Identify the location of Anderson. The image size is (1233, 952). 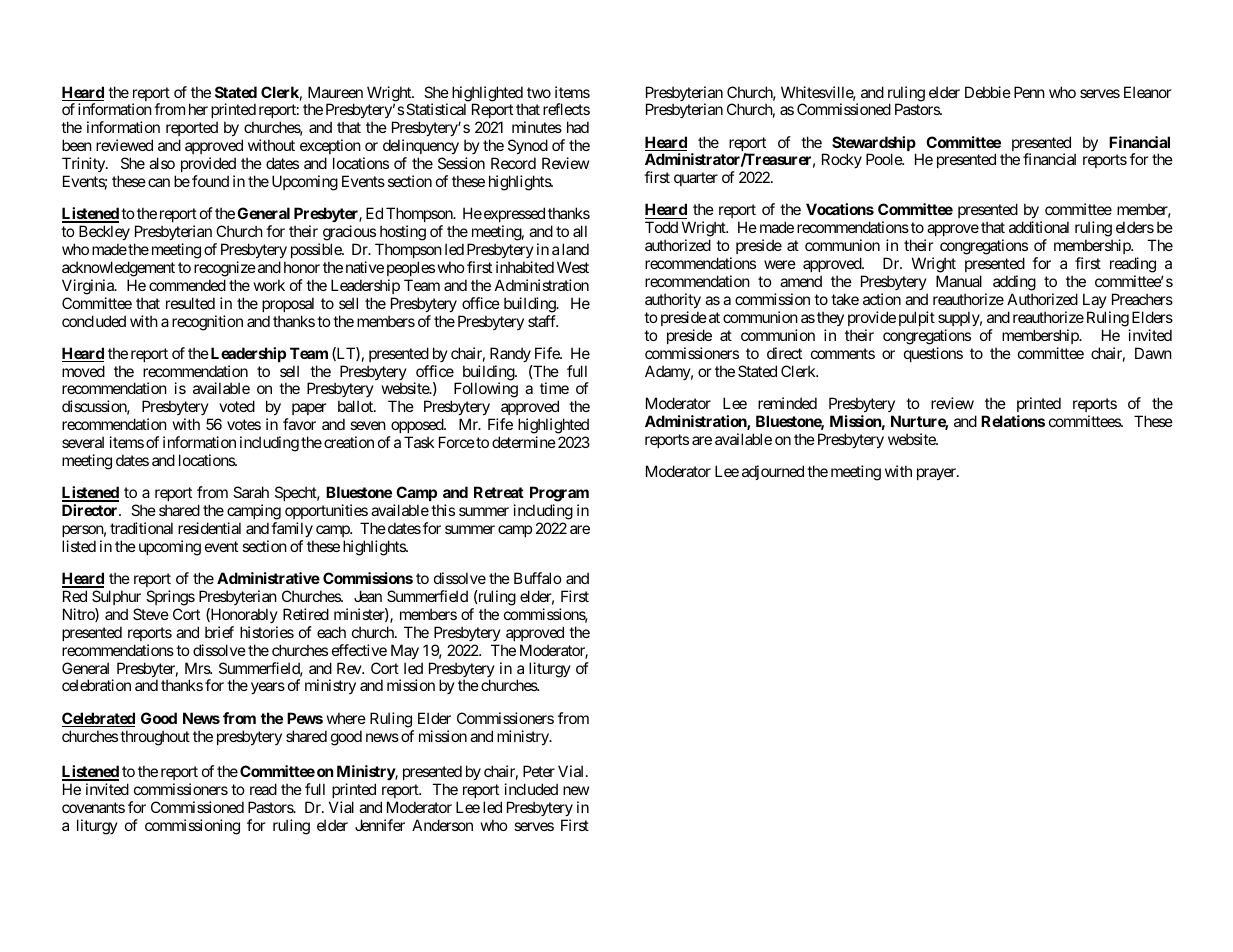
(442, 825).
